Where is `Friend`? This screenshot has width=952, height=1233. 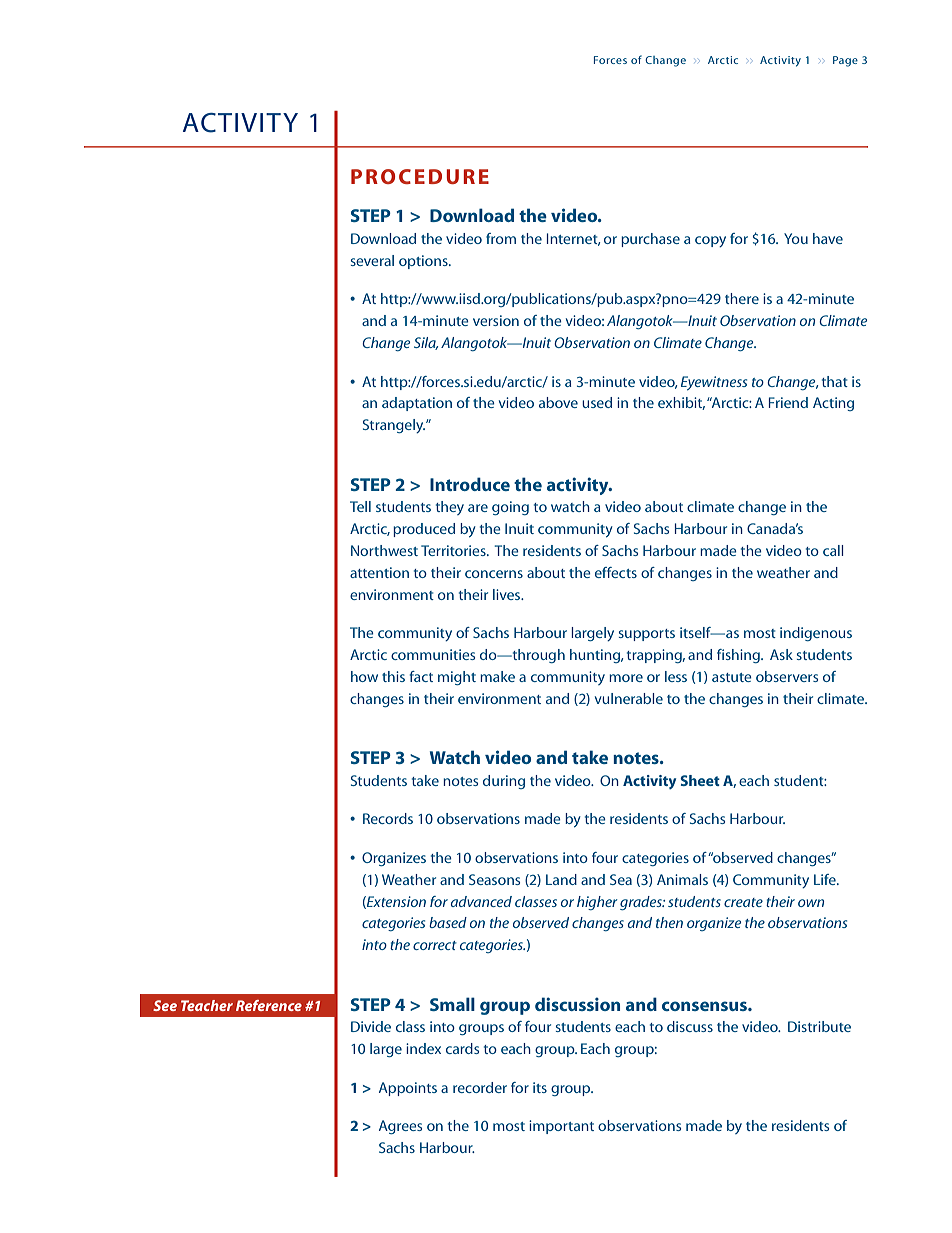 Friend is located at coordinates (788, 402).
